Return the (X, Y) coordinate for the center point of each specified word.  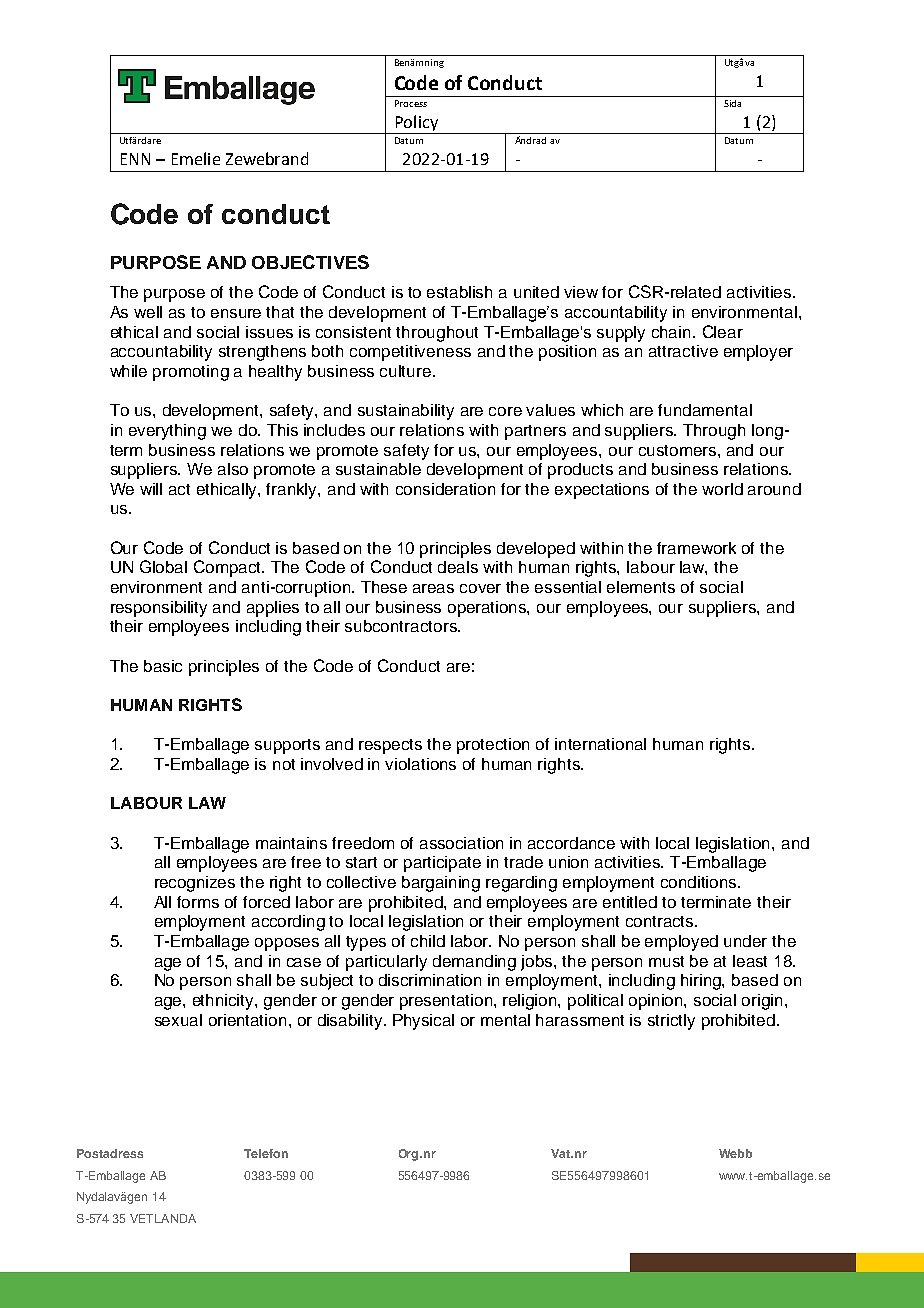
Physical (423, 1022)
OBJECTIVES (310, 262)
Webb (735, 1153)
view (581, 292)
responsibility (159, 609)
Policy (416, 124)
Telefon (266, 1153)
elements (641, 587)
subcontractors (402, 626)
